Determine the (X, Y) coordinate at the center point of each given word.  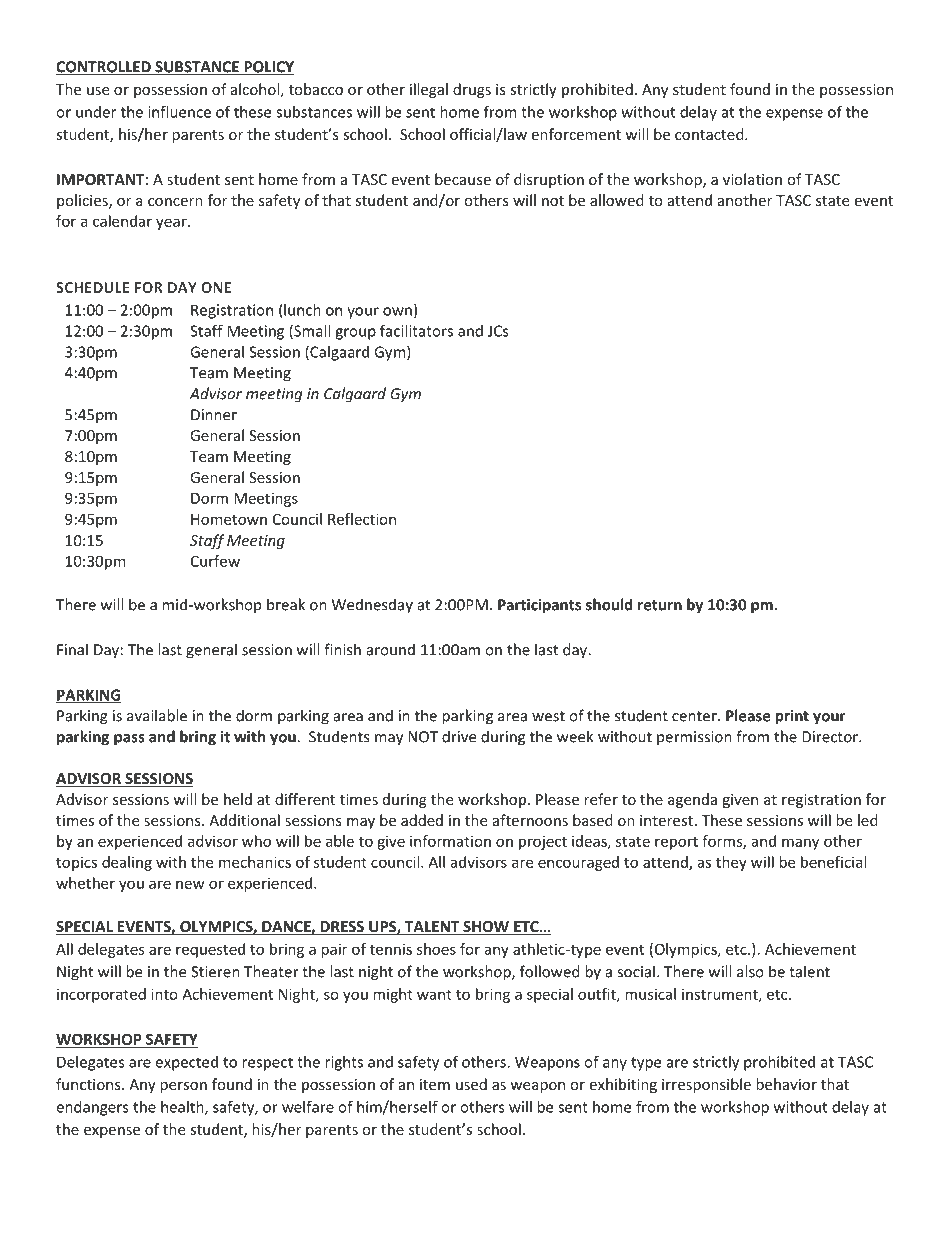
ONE (216, 287)
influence (179, 111)
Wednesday (372, 606)
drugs (472, 90)
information (450, 841)
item (435, 1084)
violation (752, 179)
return (660, 605)
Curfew (215, 561)
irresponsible (706, 1085)
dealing (127, 863)
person (183, 1087)
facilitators (416, 330)
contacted (710, 134)
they (731, 863)
